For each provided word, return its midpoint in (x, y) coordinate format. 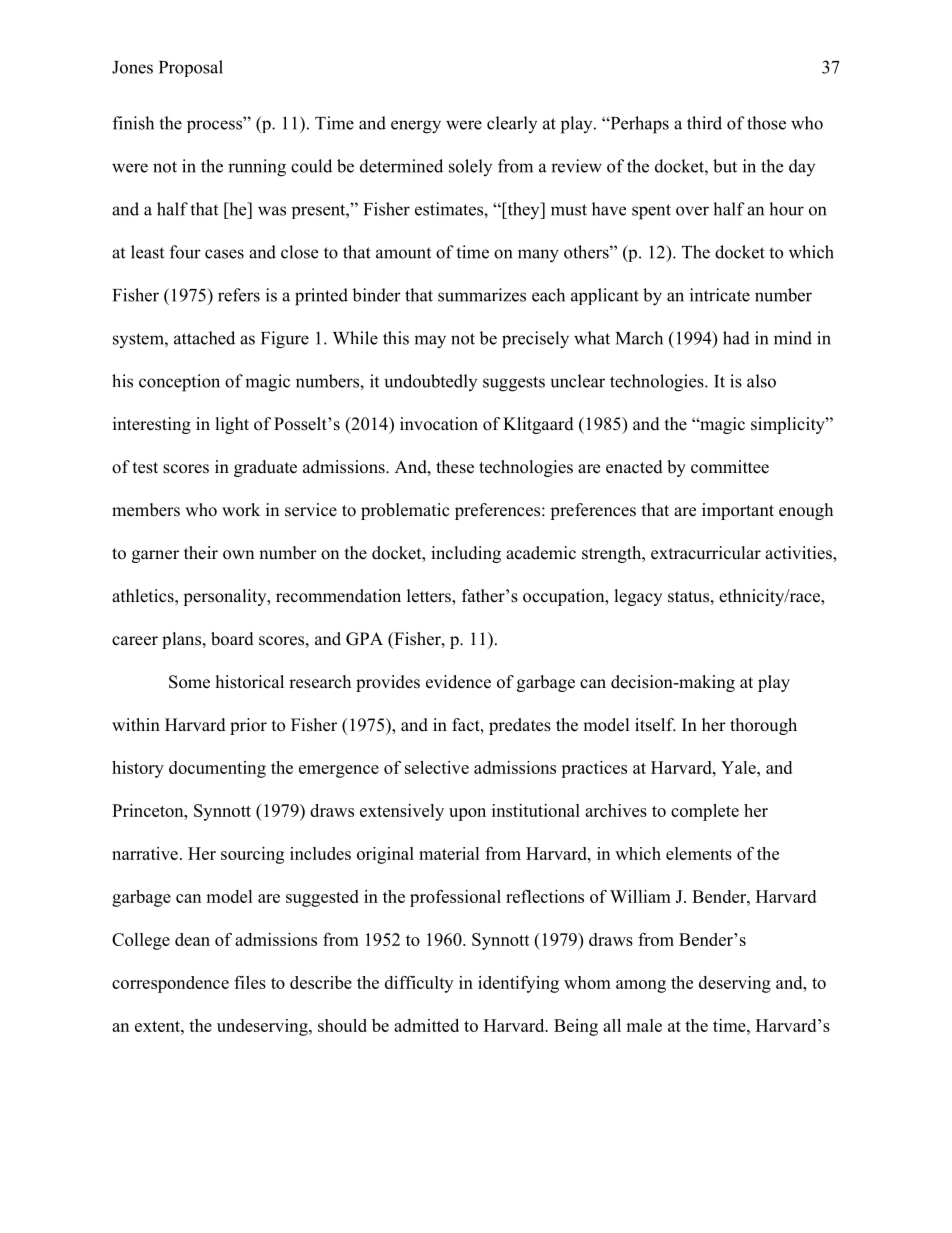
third (704, 123)
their (201, 553)
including (466, 554)
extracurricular (706, 553)
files (250, 982)
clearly (512, 124)
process (216, 125)
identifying (518, 984)
